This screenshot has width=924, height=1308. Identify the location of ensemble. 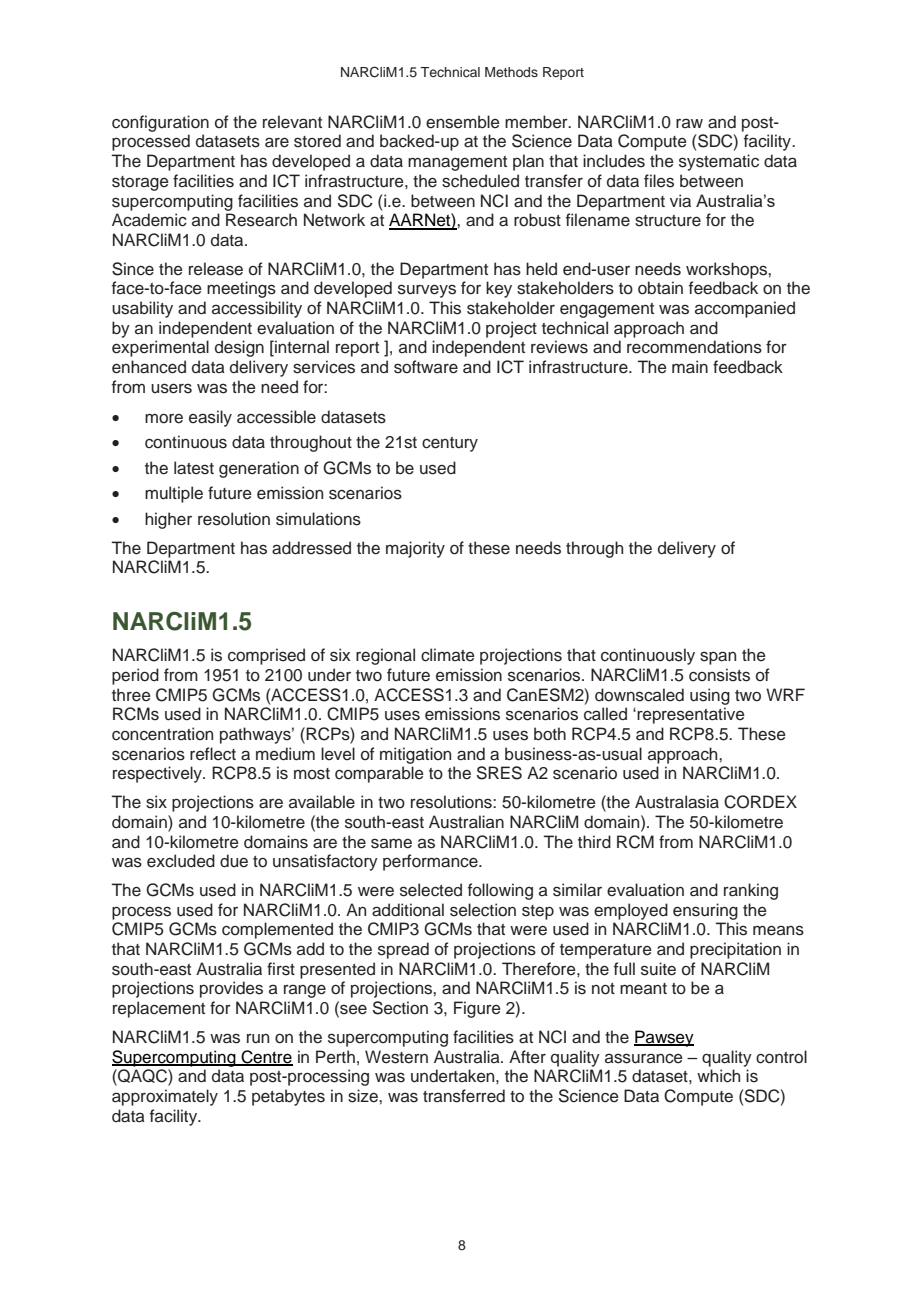
(463, 122).
